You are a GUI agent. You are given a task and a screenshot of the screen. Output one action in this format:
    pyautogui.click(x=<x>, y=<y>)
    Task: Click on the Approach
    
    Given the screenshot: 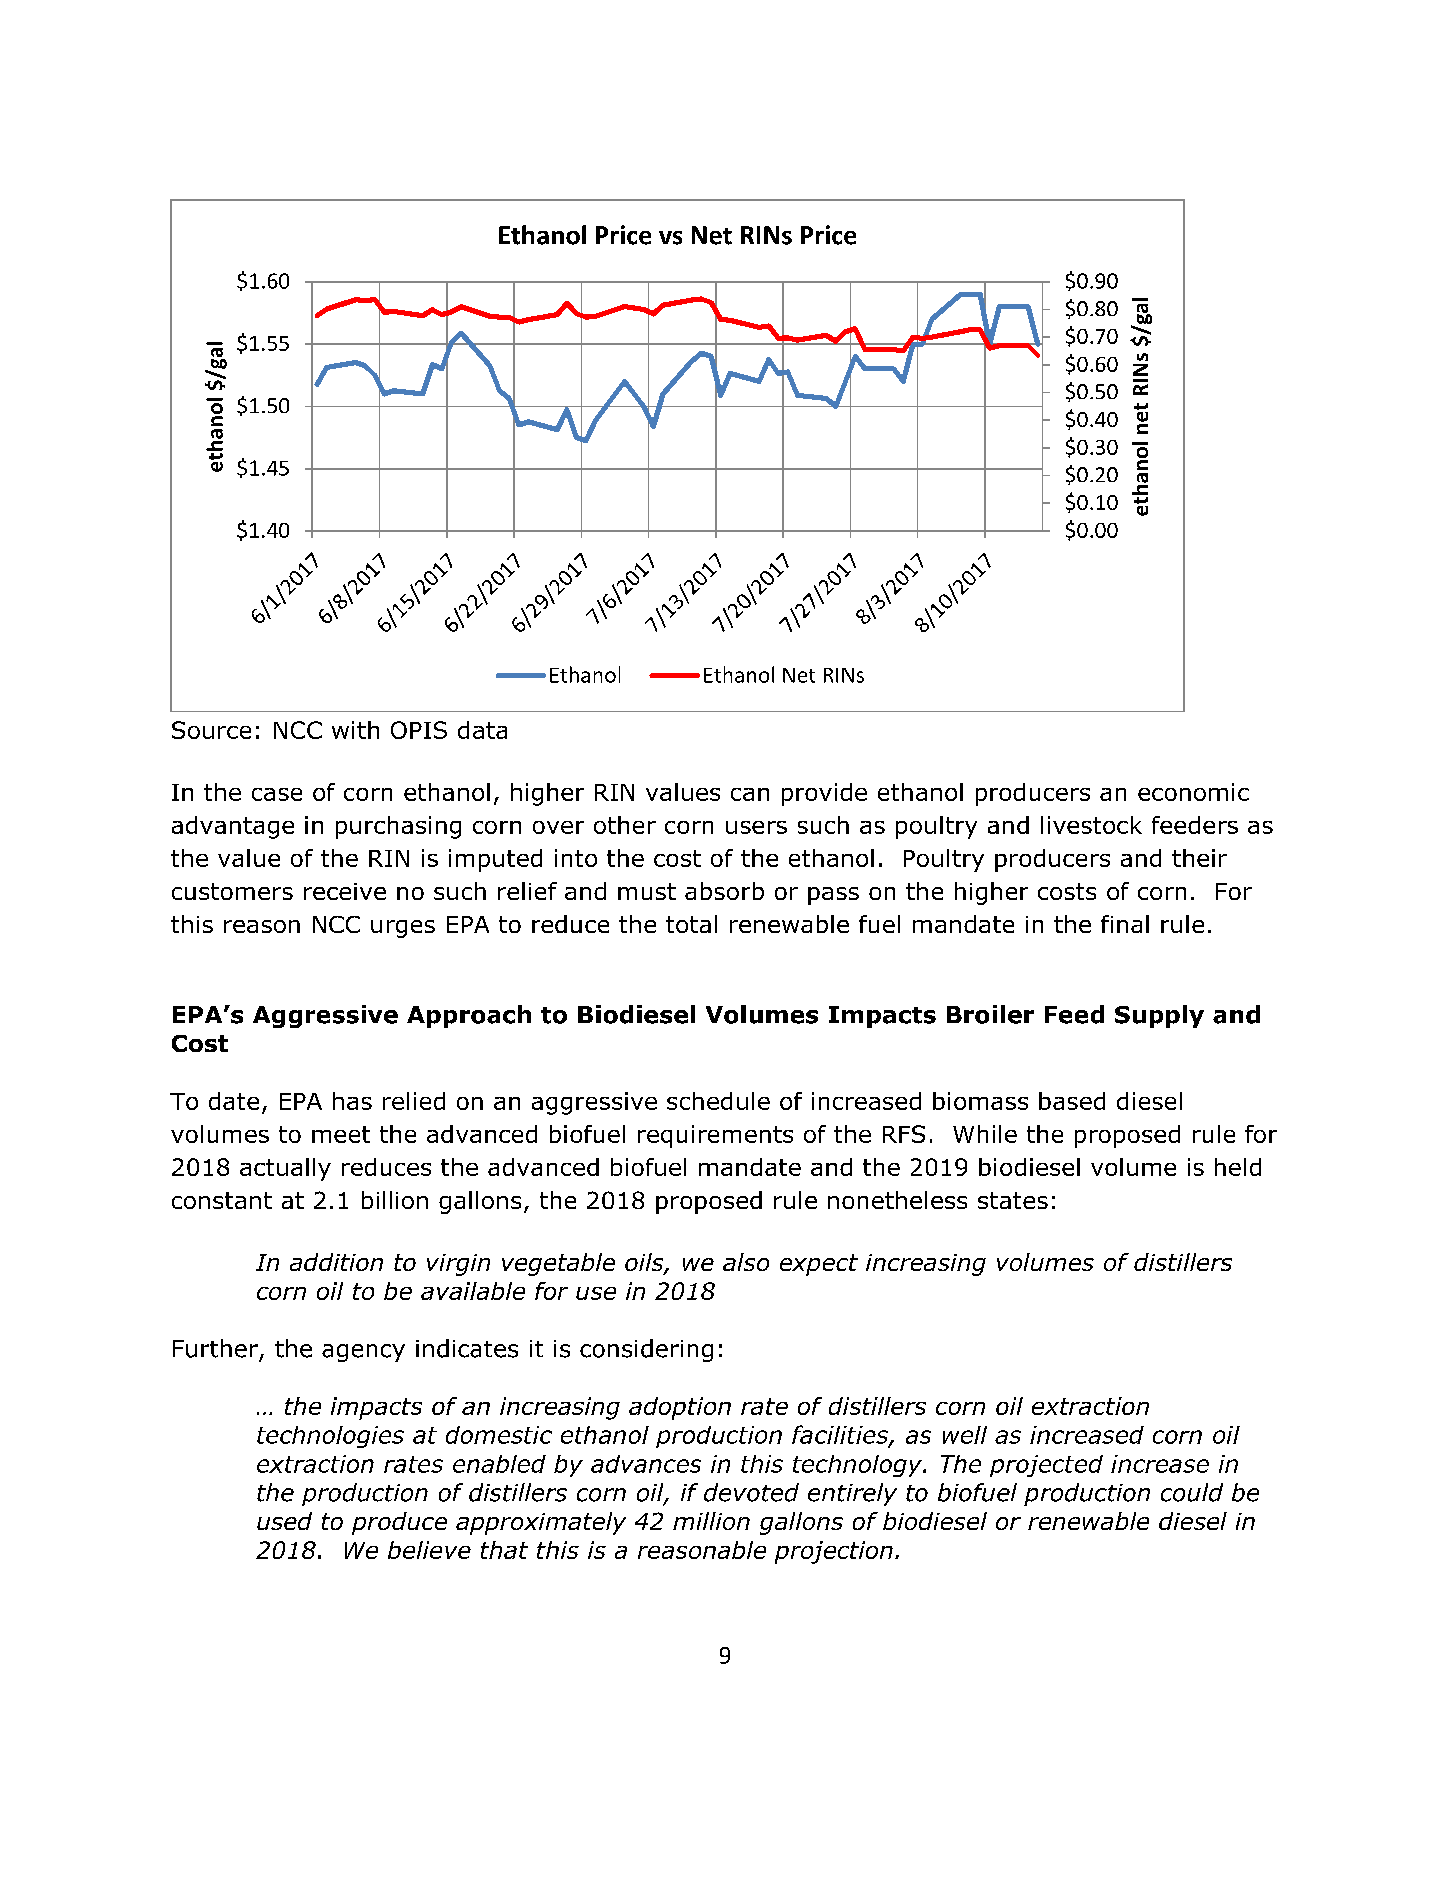 What is the action you would take?
    pyautogui.click(x=469, y=1016)
